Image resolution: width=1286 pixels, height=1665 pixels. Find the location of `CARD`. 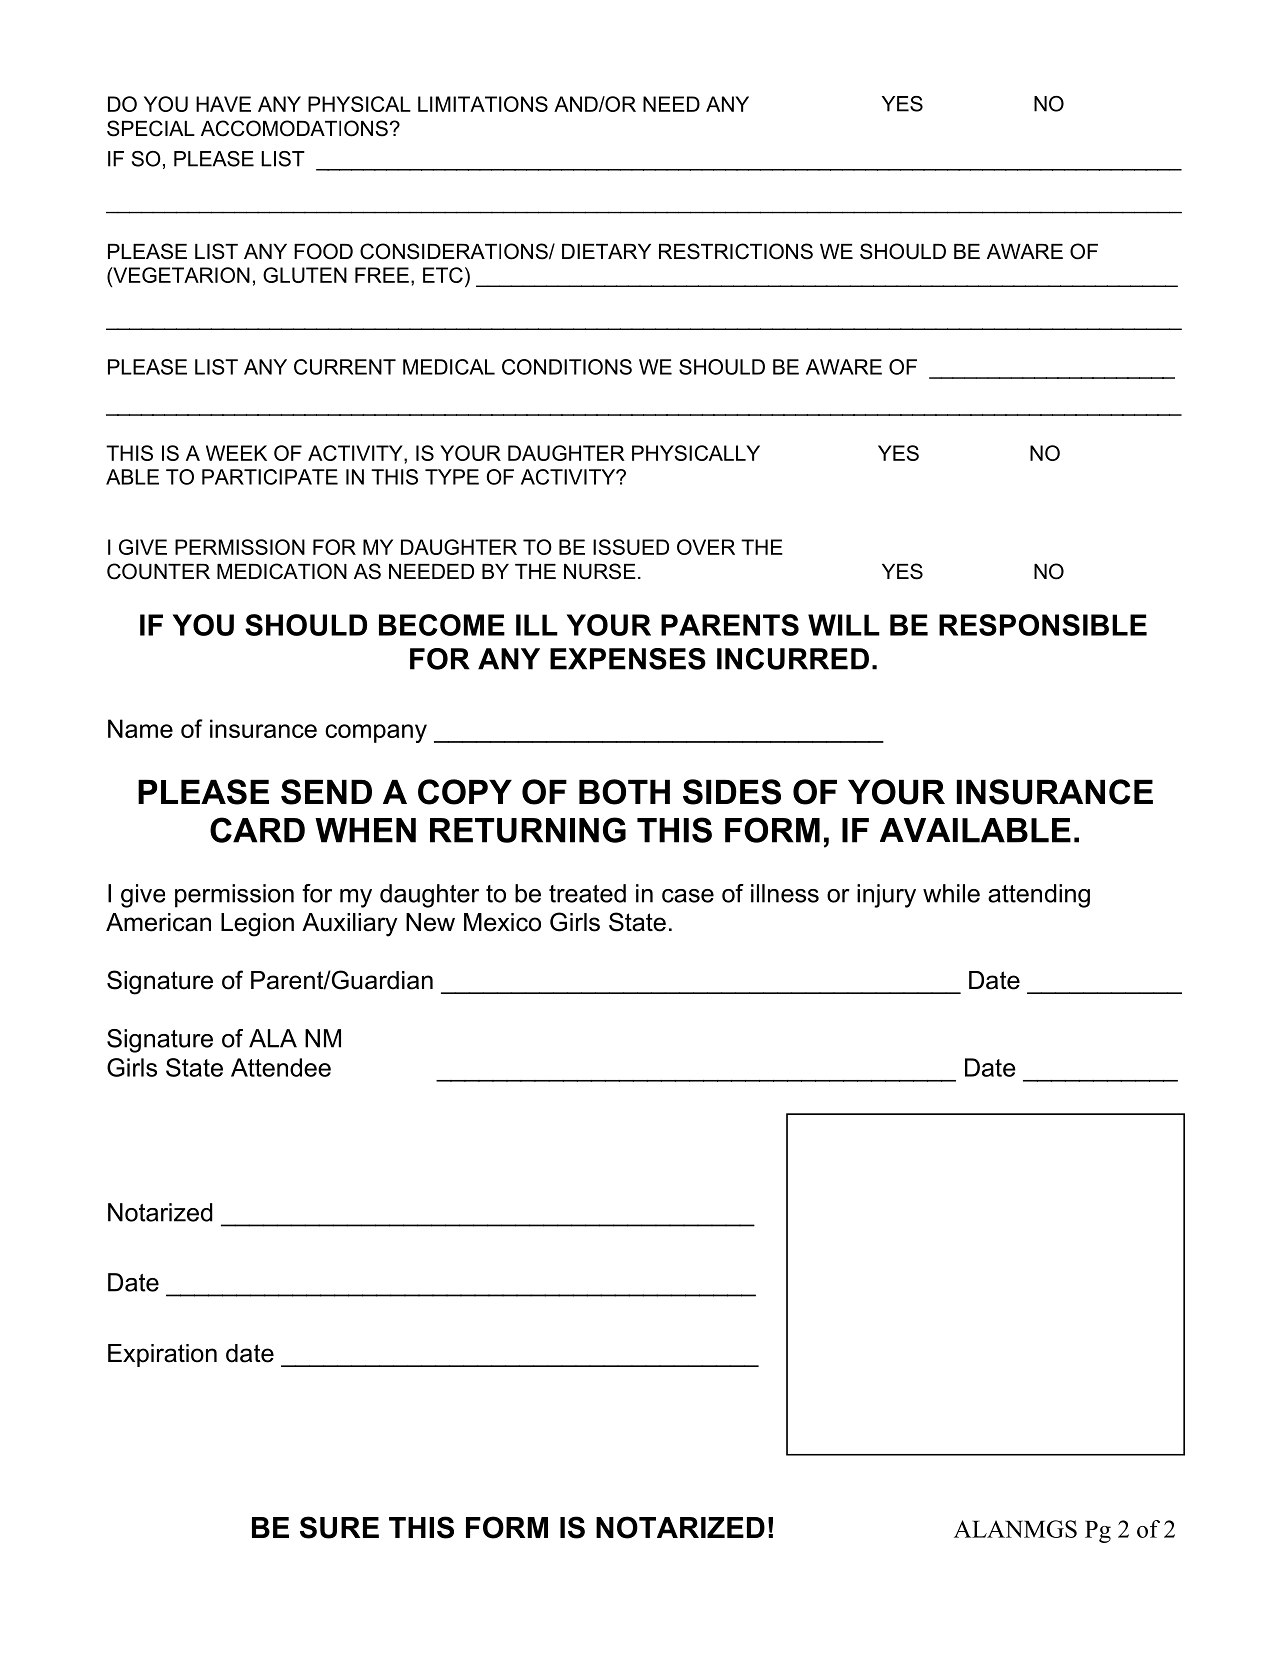

CARD is located at coordinates (257, 830).
